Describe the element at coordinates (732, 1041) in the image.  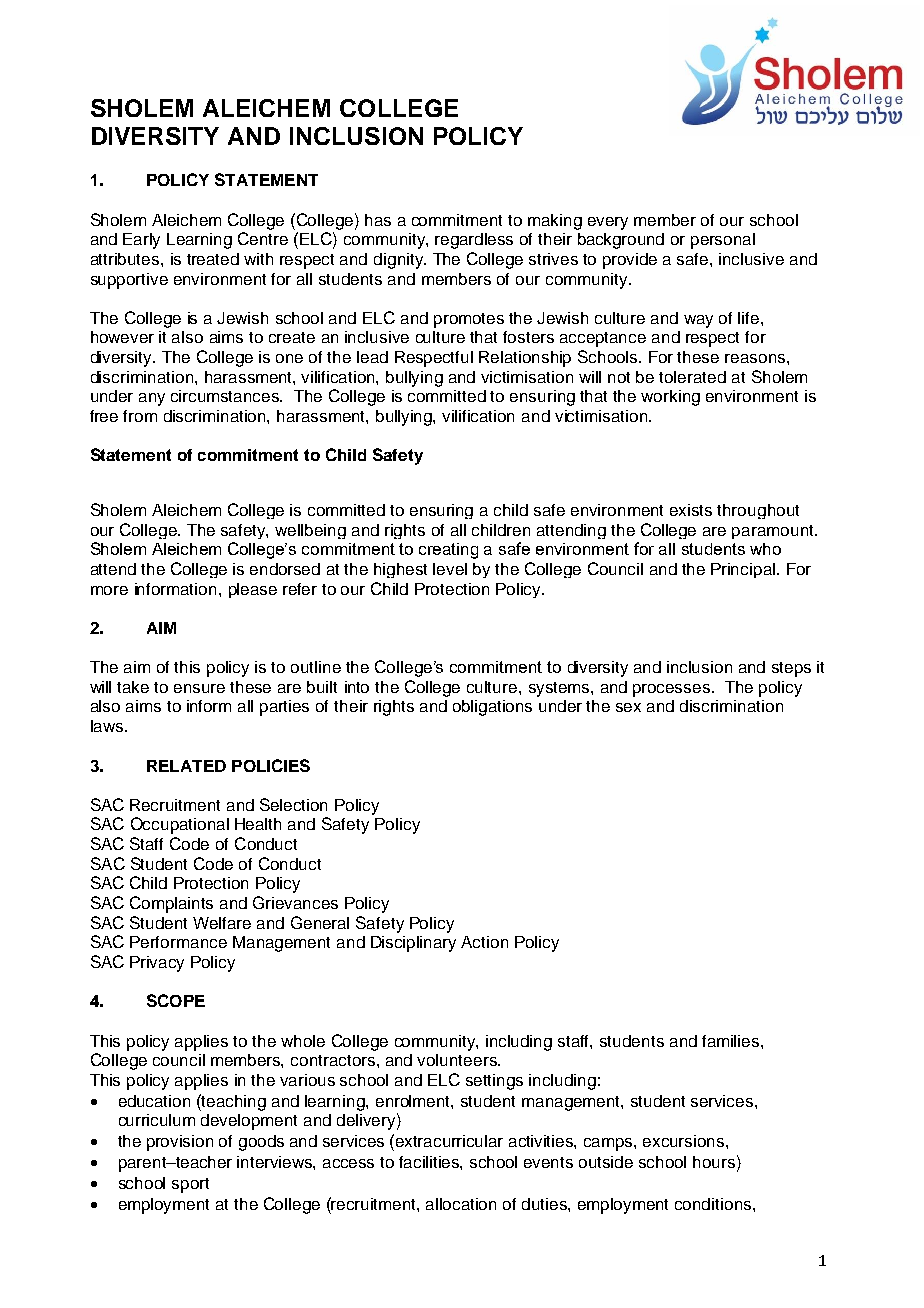
I see `families` at that location.
